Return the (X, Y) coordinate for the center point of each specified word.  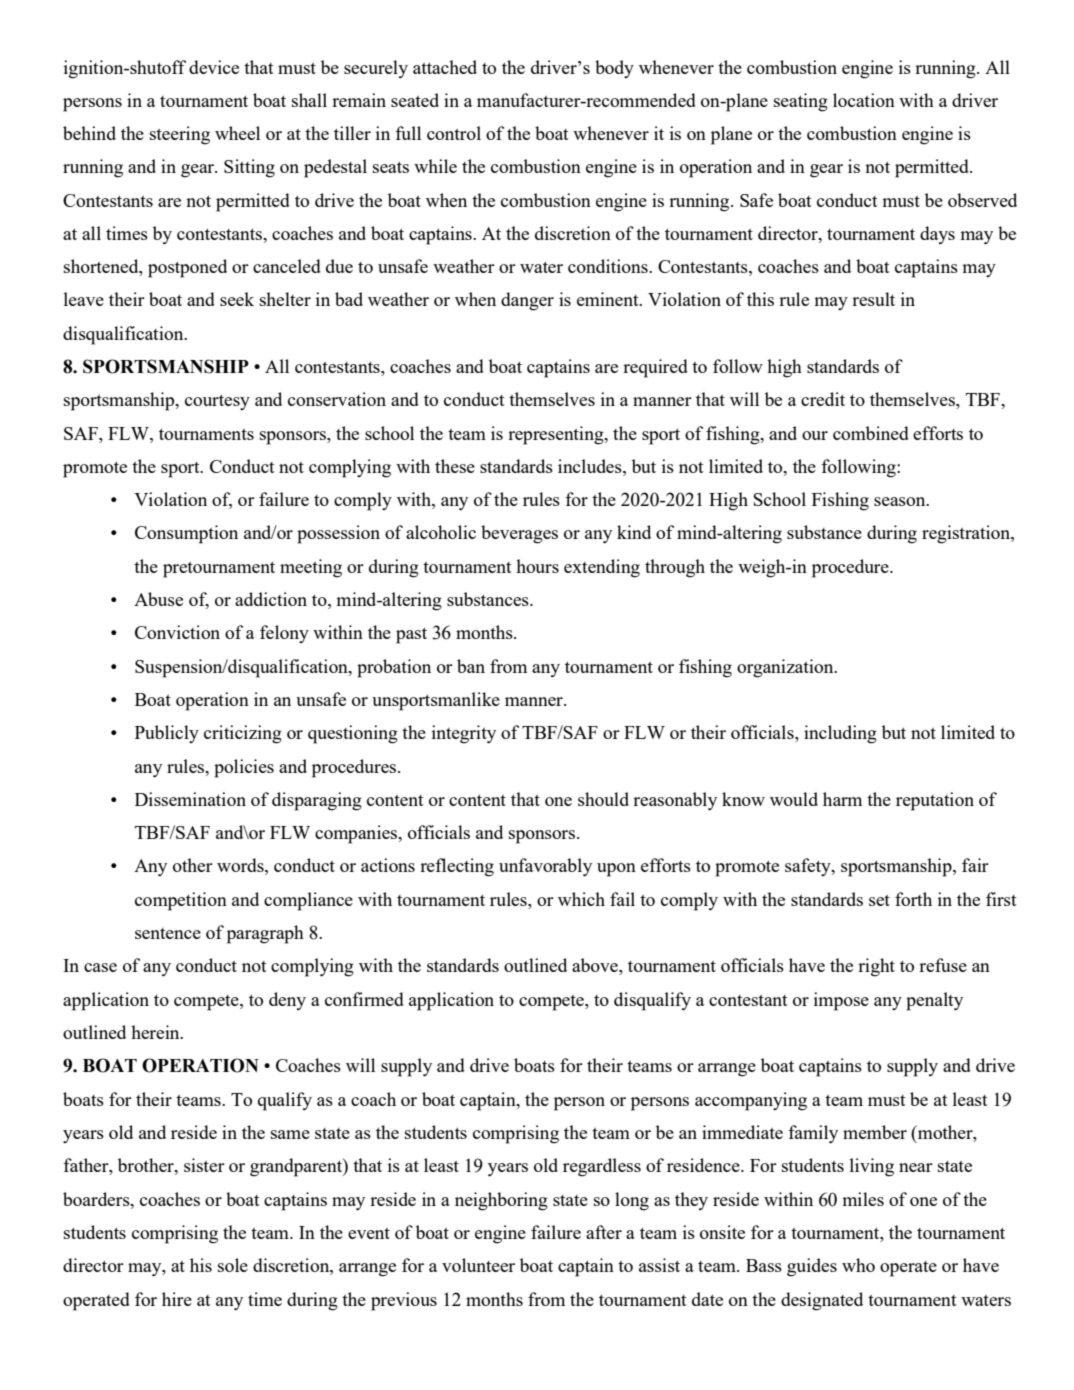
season (901, 501)
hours (537, 566)
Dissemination (190, 799)
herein (156, 1032)
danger (527, 301)
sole (233, 1265)
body (614, 69)
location (864, 100)
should (603, 799)
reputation (935, 801)
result (873, 299)
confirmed (364, 999)
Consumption (186, 534)
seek (237, 299)
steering (180, 135)
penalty (934, 1001)
